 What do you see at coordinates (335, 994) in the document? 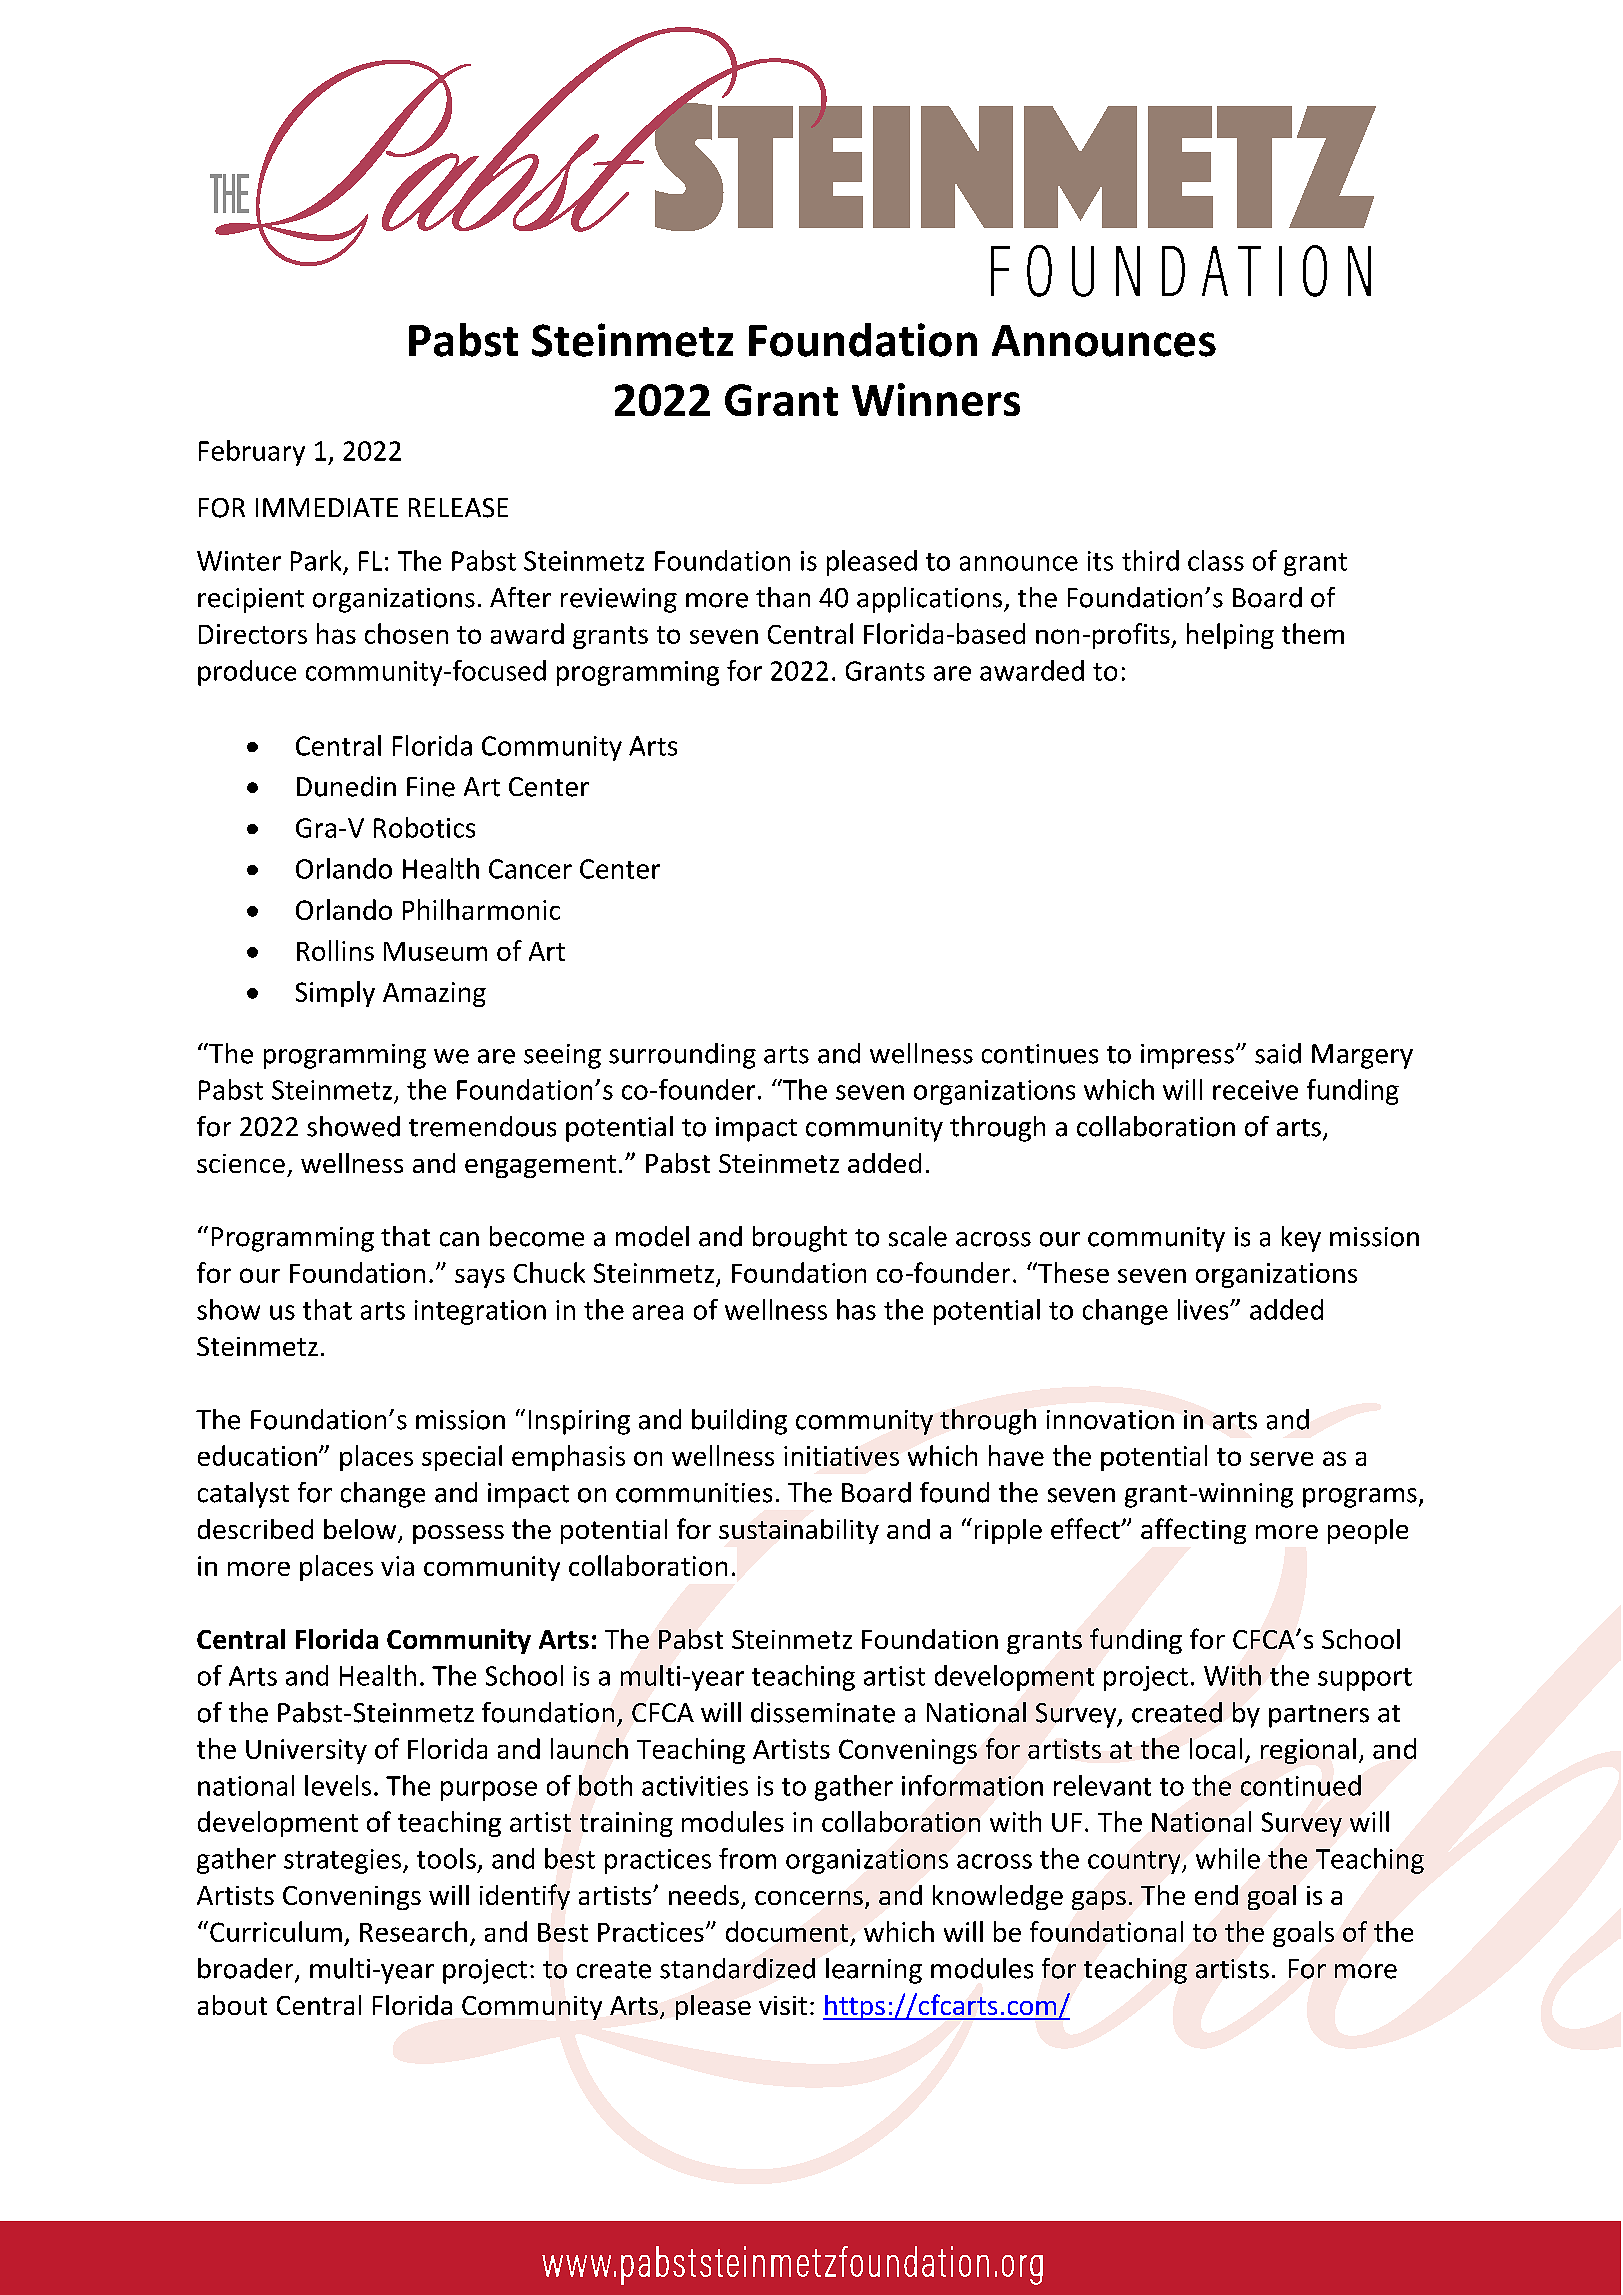
I see `Simply` at bounding box center [335, 994].
